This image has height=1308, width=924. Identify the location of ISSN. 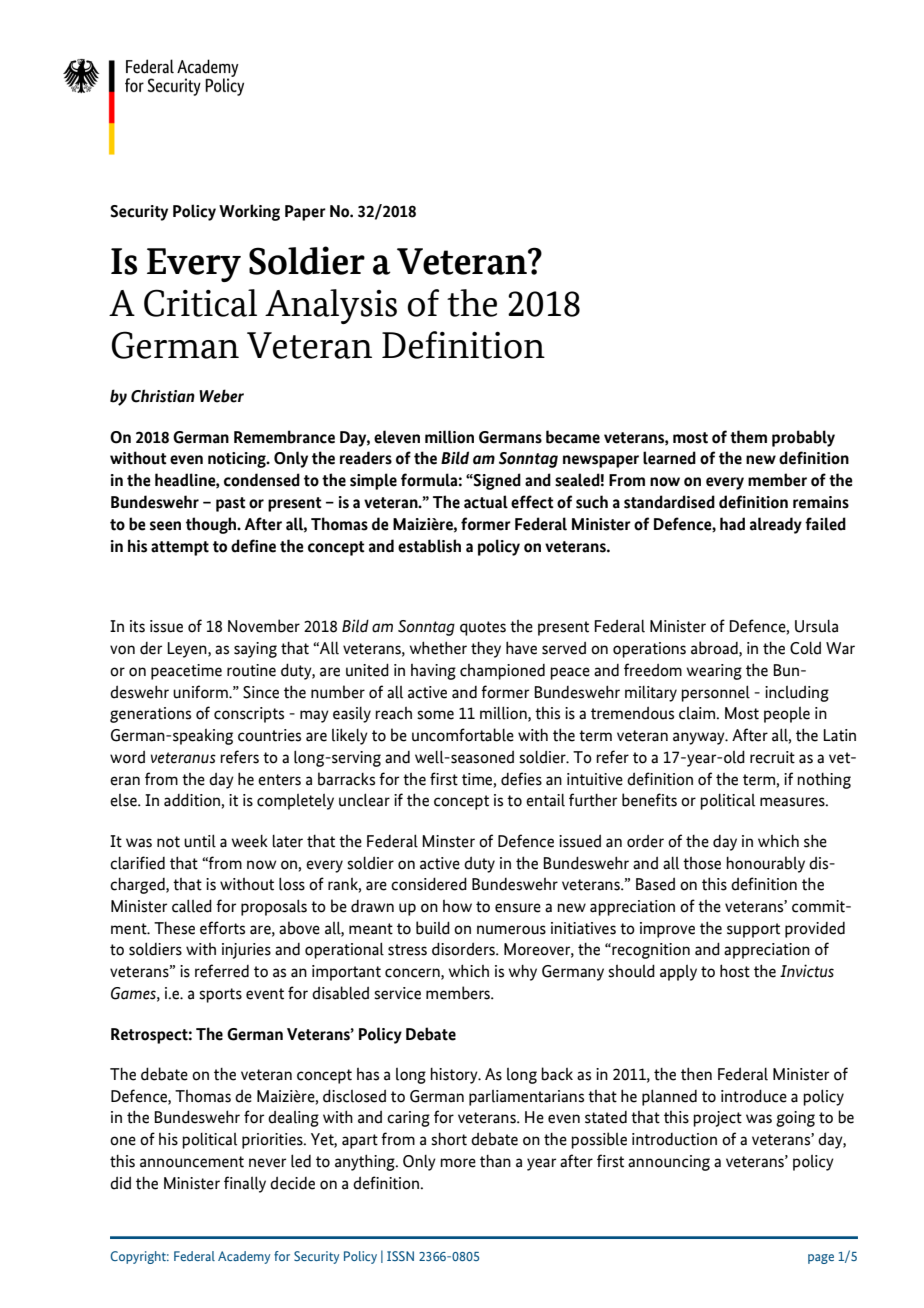
(400, 1256).
